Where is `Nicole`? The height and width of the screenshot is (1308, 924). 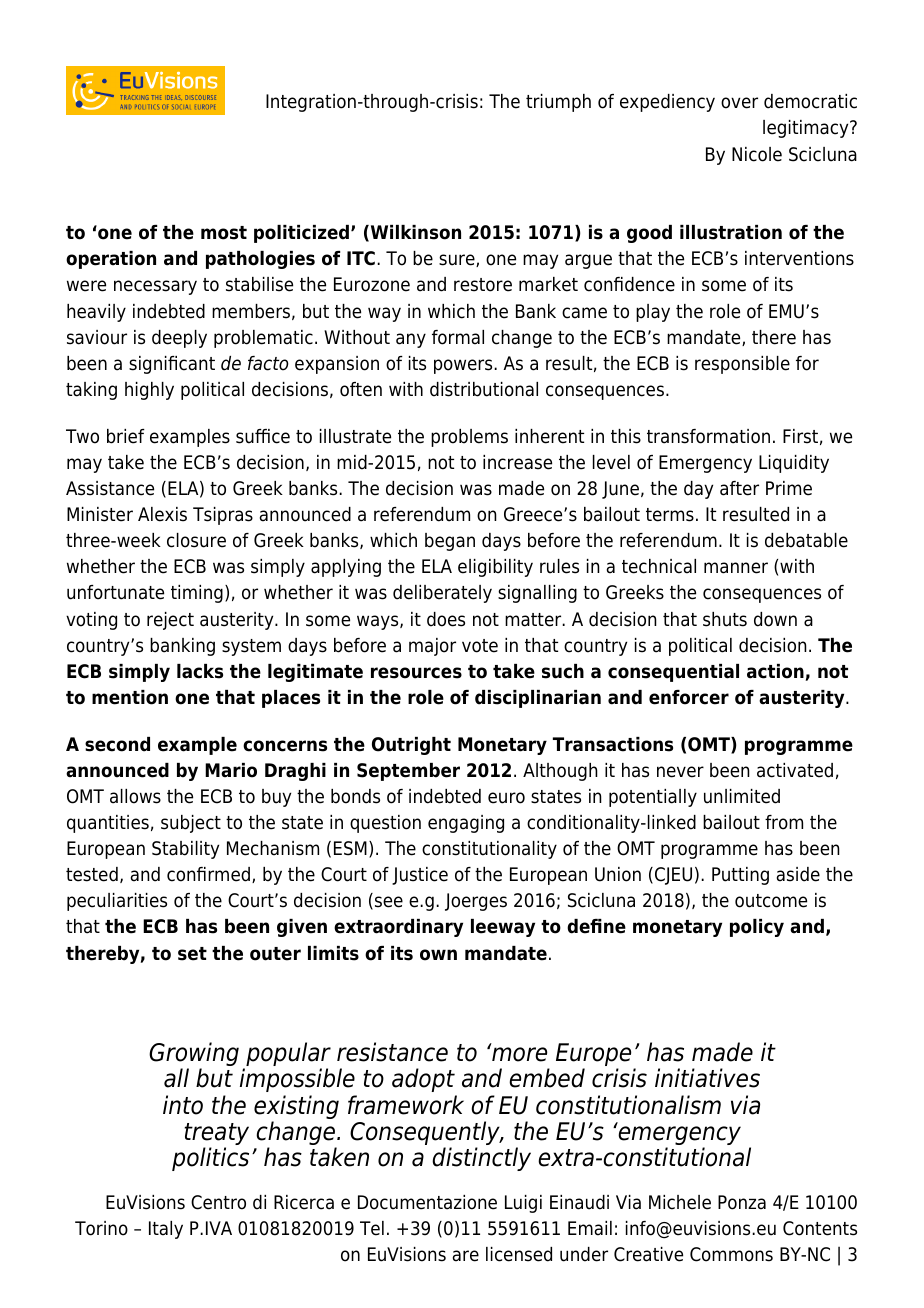 Nicole is located at coordinates (757, 154).
